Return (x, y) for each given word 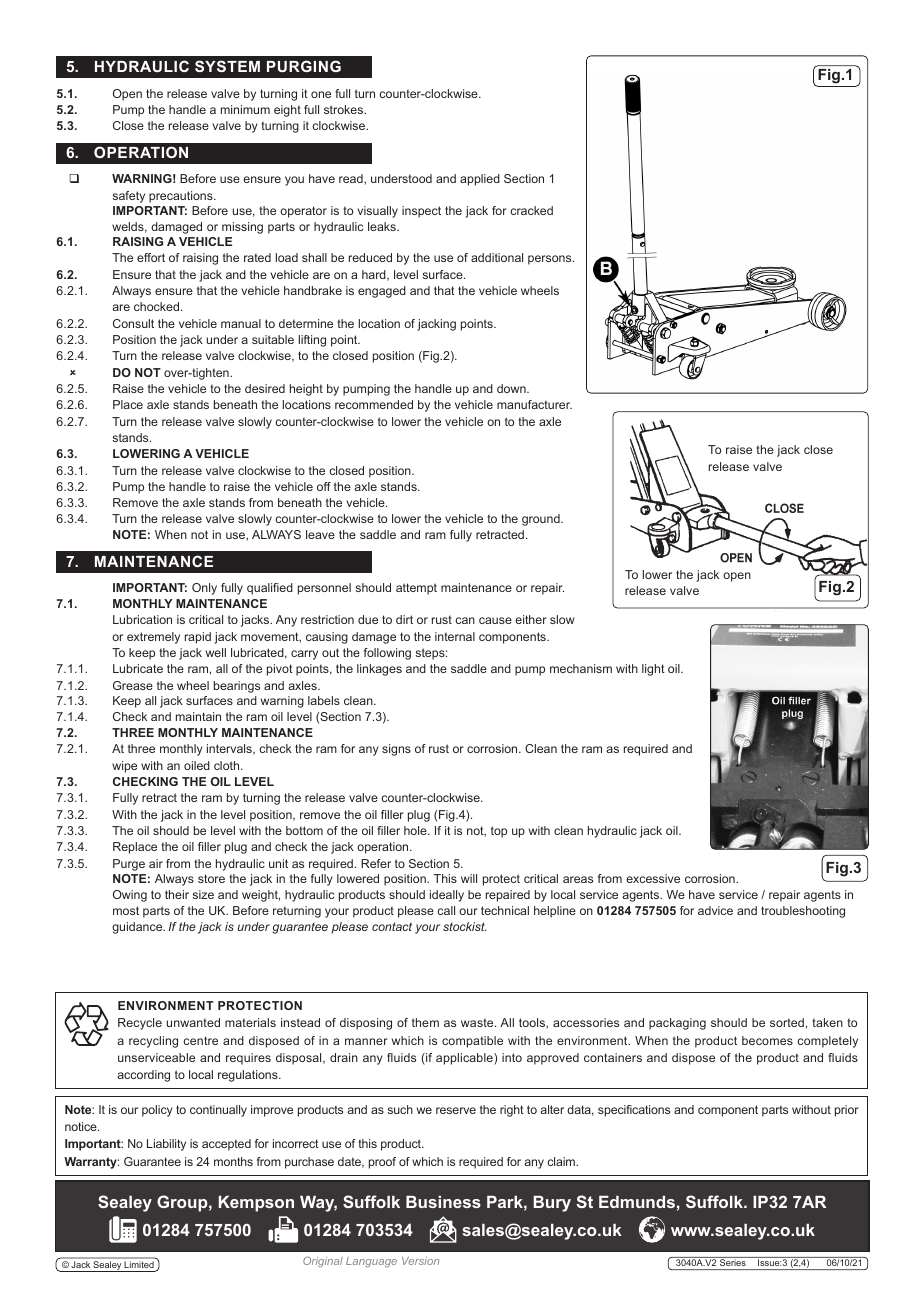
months (233, 1161)
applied (480, 180)
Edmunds (637, 1202)
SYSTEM (227, 66)
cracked (531, 210)
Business (443, 1202)
